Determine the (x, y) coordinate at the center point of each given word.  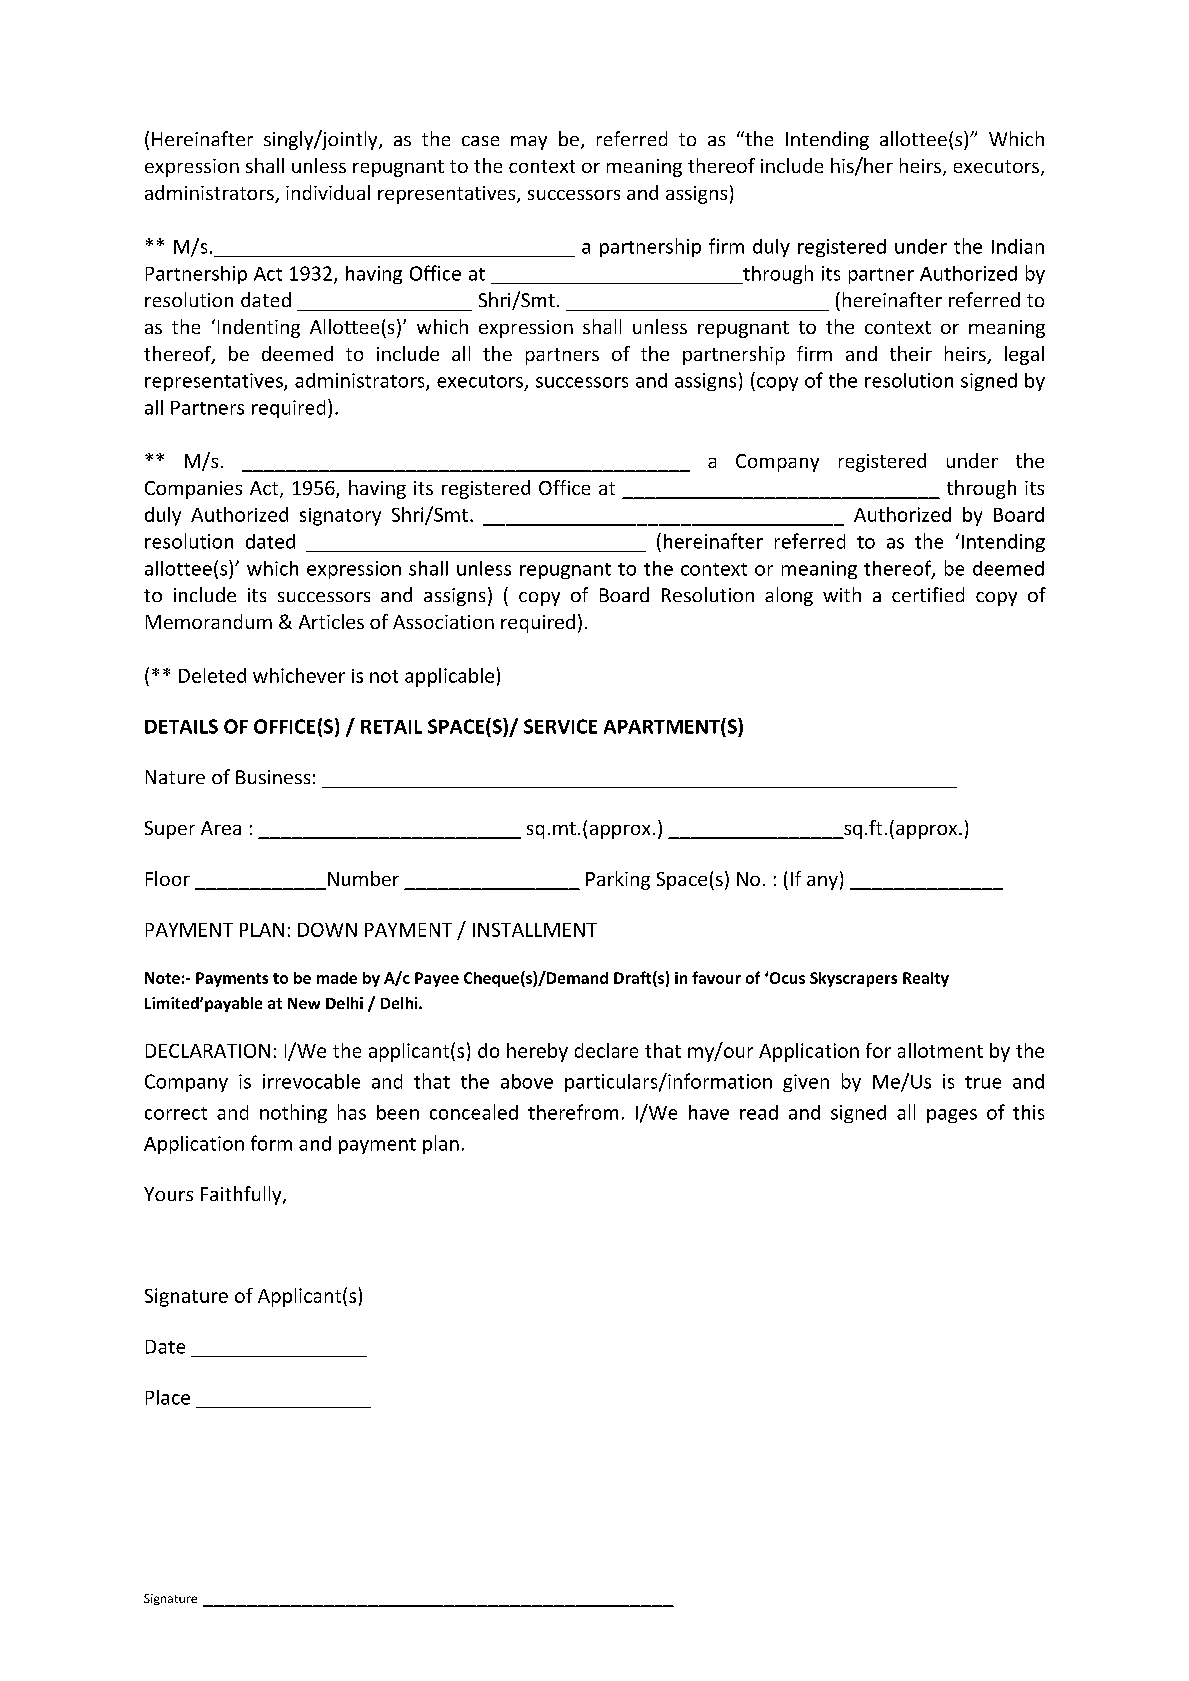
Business (273, 777)
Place (168, 1397)
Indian (1018, 246)
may (529, 143)
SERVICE (560, 726)
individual (328, 192)
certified (928, 594)
